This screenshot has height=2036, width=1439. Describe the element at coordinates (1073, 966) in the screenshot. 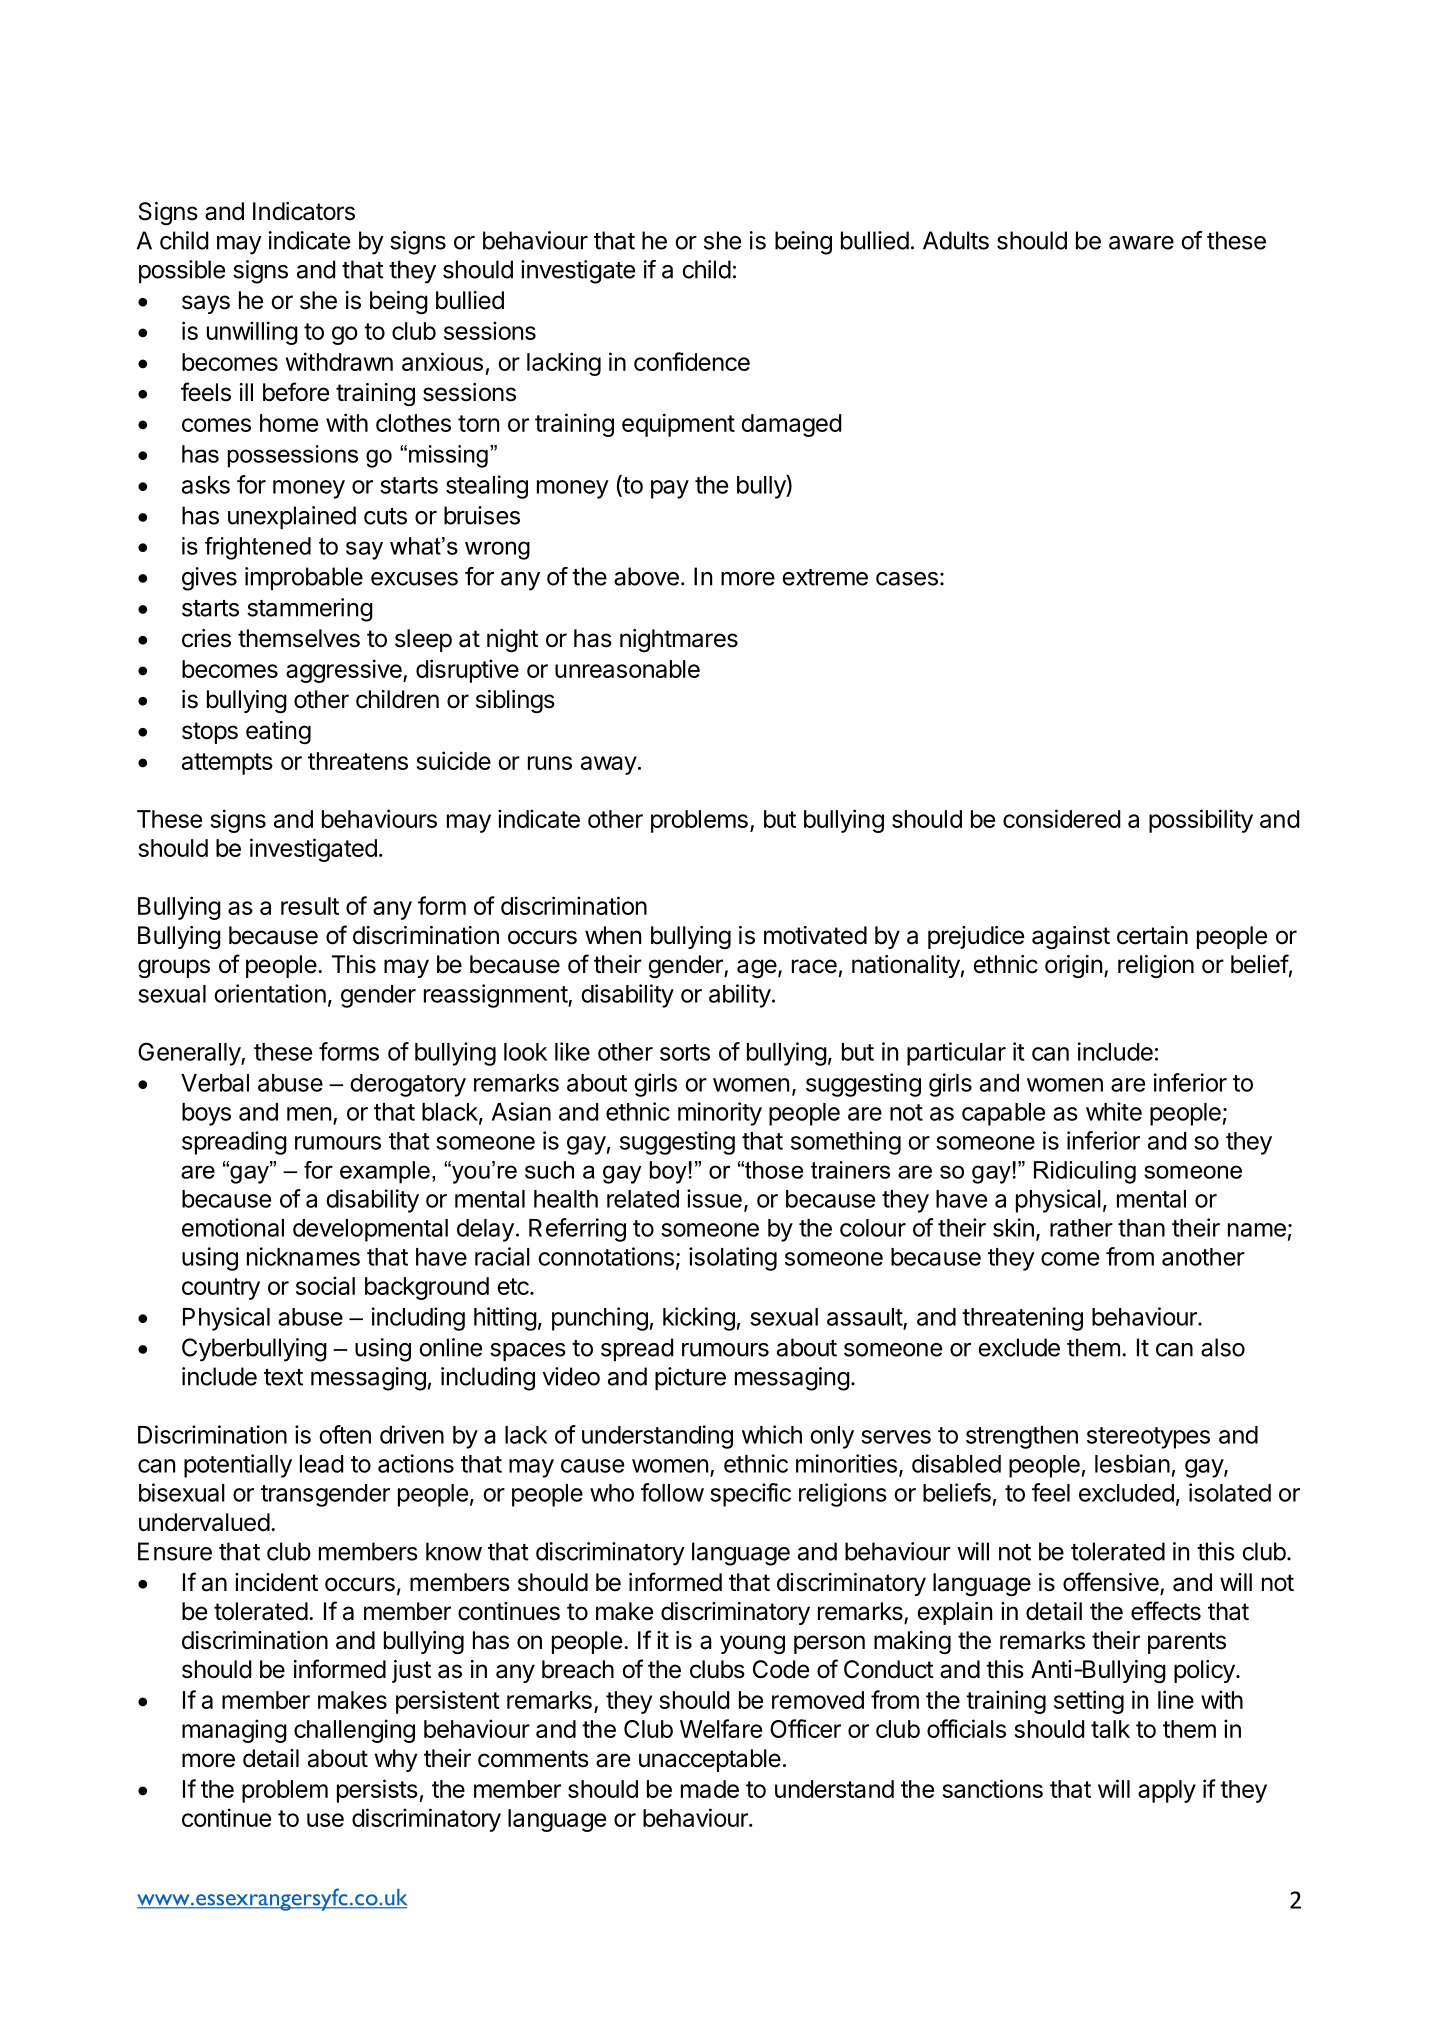

I see `origin` at that location.
